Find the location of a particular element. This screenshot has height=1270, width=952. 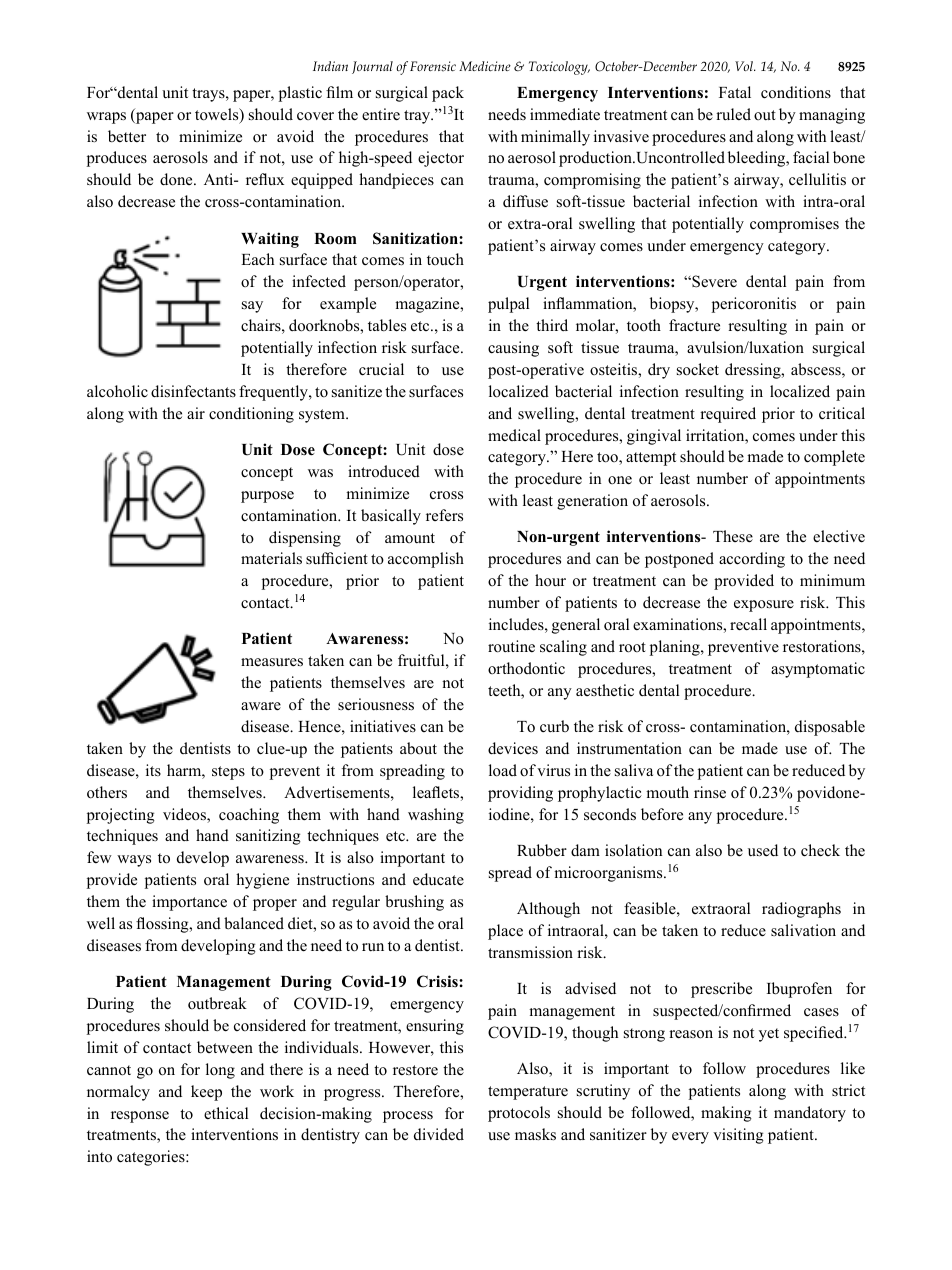

divided is located at coordinates (439, 1134).
